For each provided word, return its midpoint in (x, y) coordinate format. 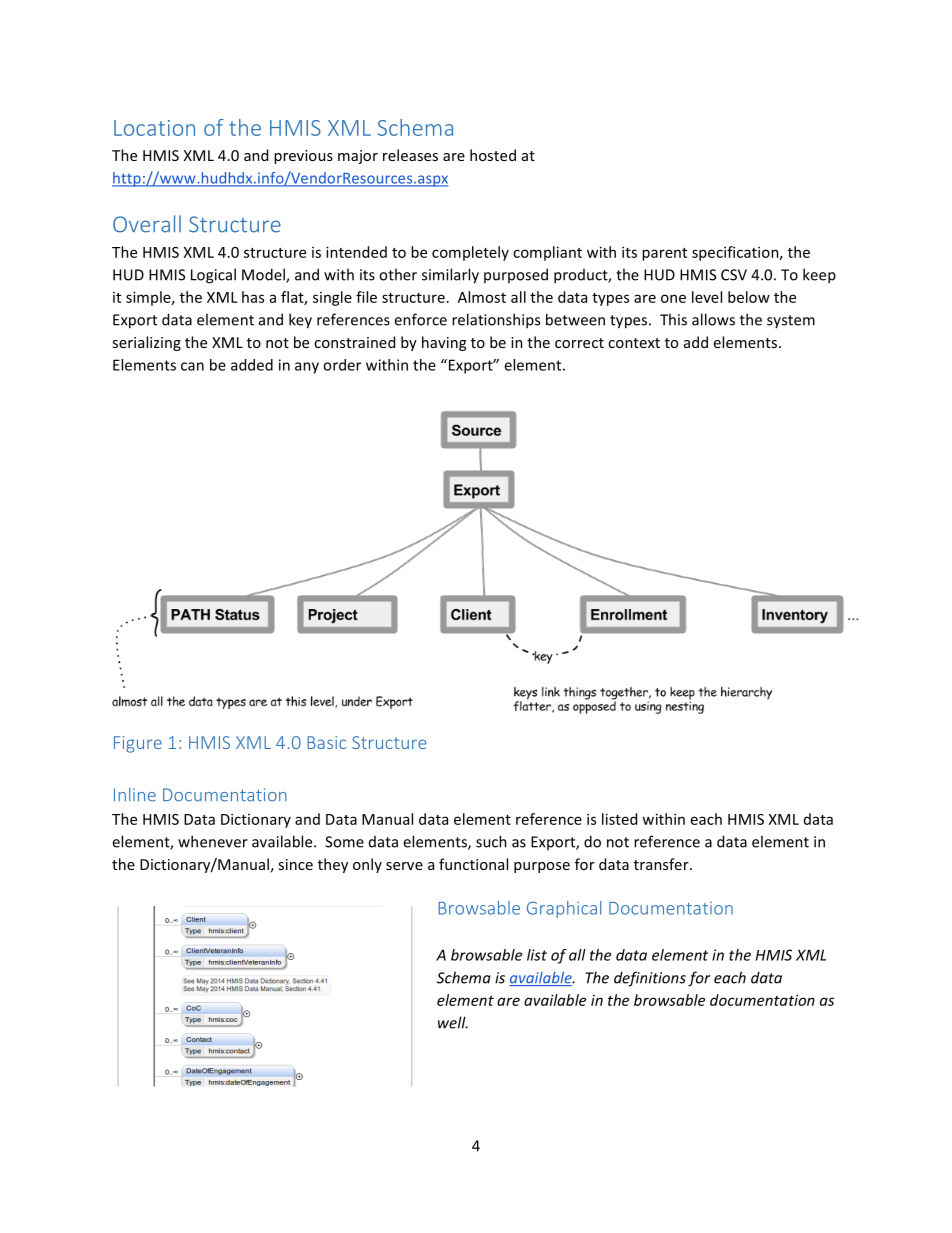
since (295, 864)
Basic (326, 742)
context (634, 343)
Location (154, 128)
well (453, 1022)
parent (664, 254)
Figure (138, 744)
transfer (662, 864)
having (444, 343)
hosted (493, 155)
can (192, 366)
